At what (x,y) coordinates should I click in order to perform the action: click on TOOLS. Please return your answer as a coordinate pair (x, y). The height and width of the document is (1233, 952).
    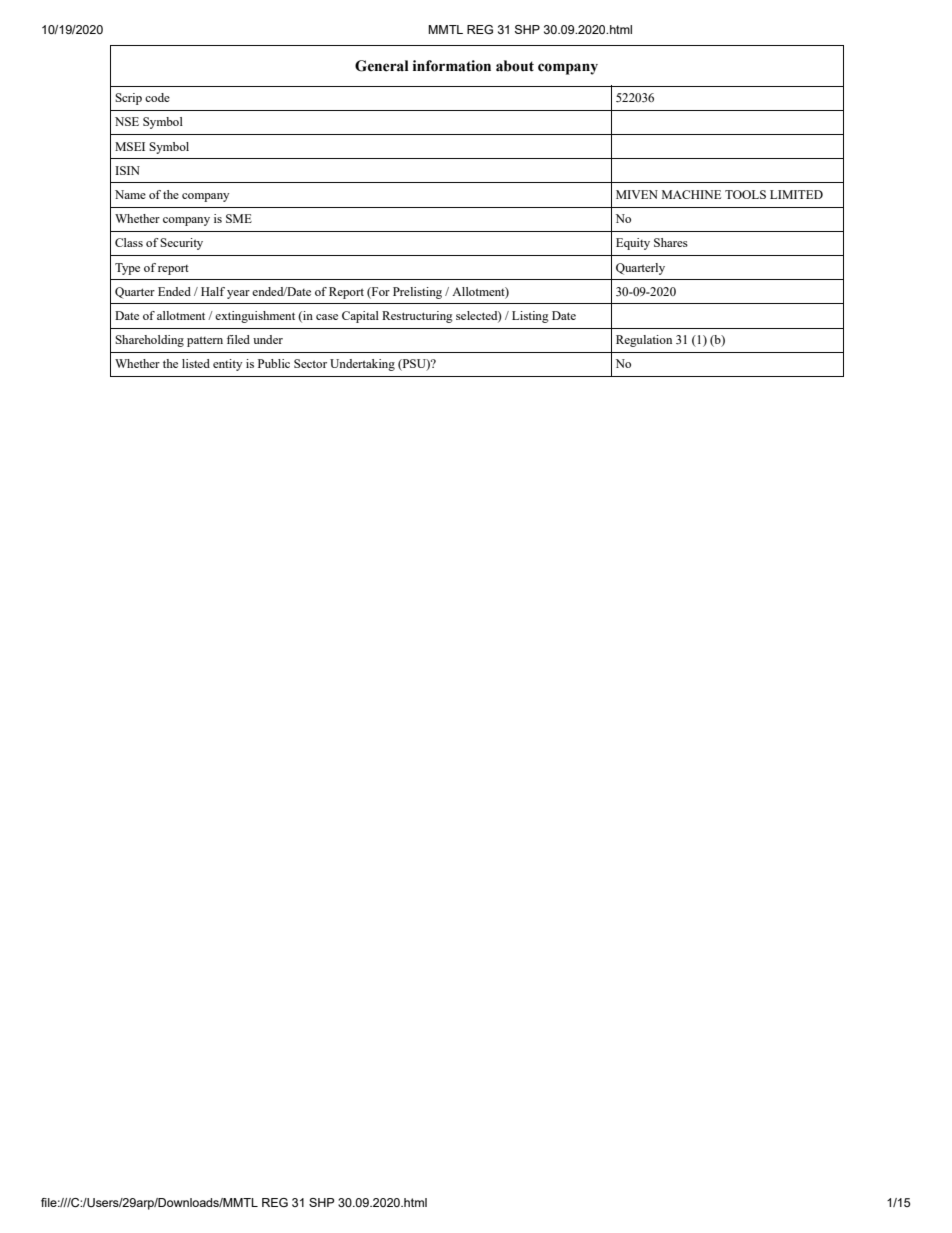
    Looking at the image, I should click on (745, 194).
